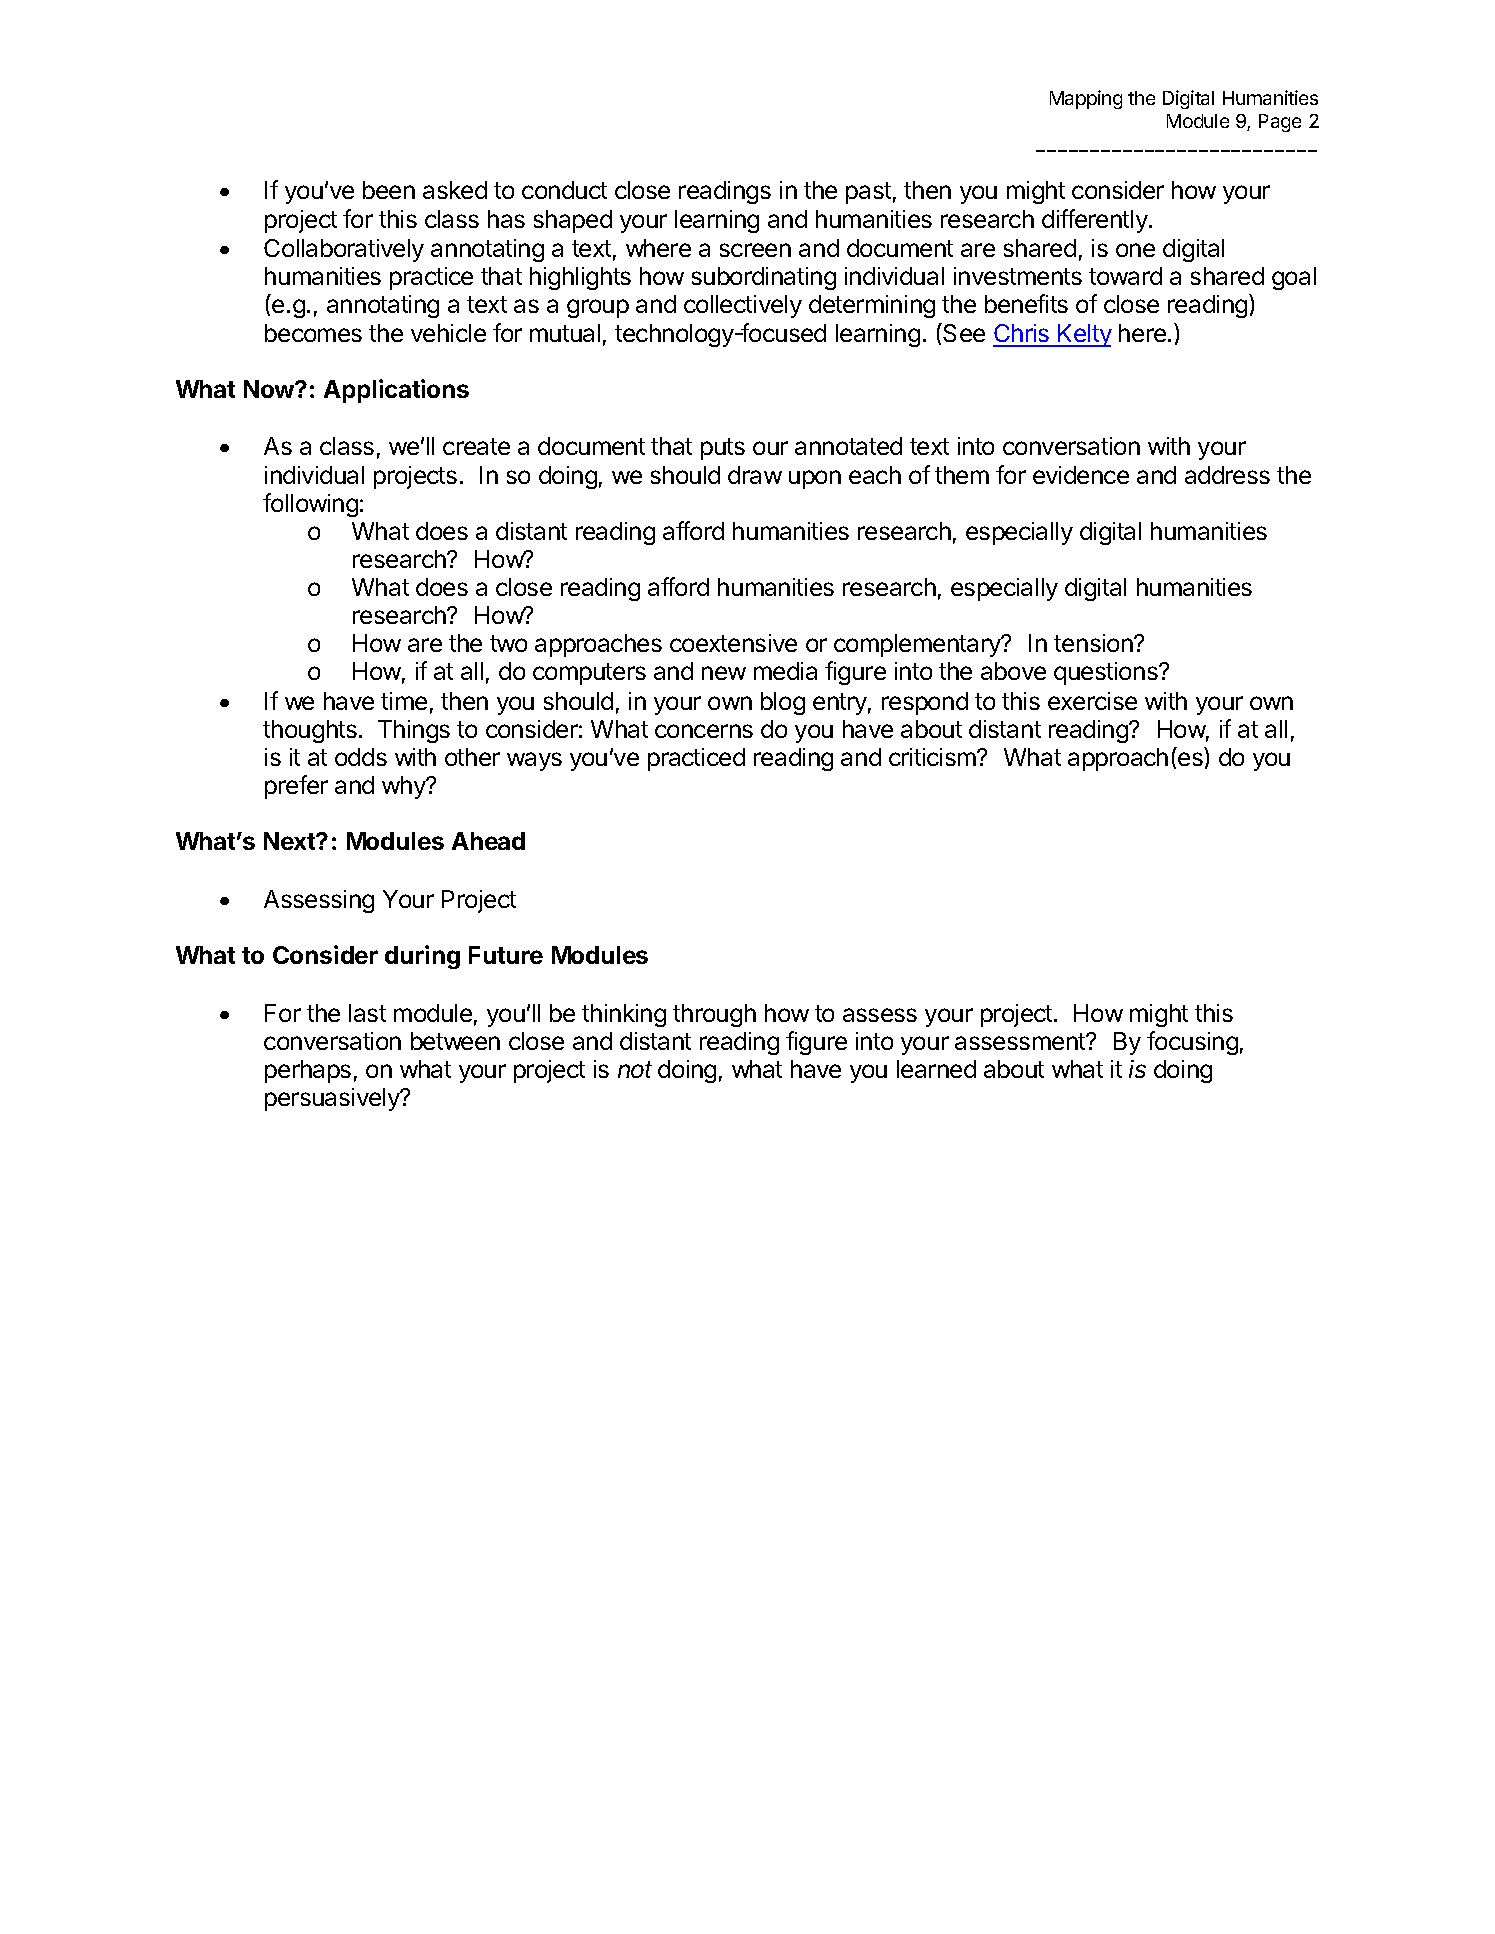 This screenshot has height=1934, width=1495. What do you see at coordinates (389, 190) in the screenshot?
I see `been` at bounding box center [389, 190].
